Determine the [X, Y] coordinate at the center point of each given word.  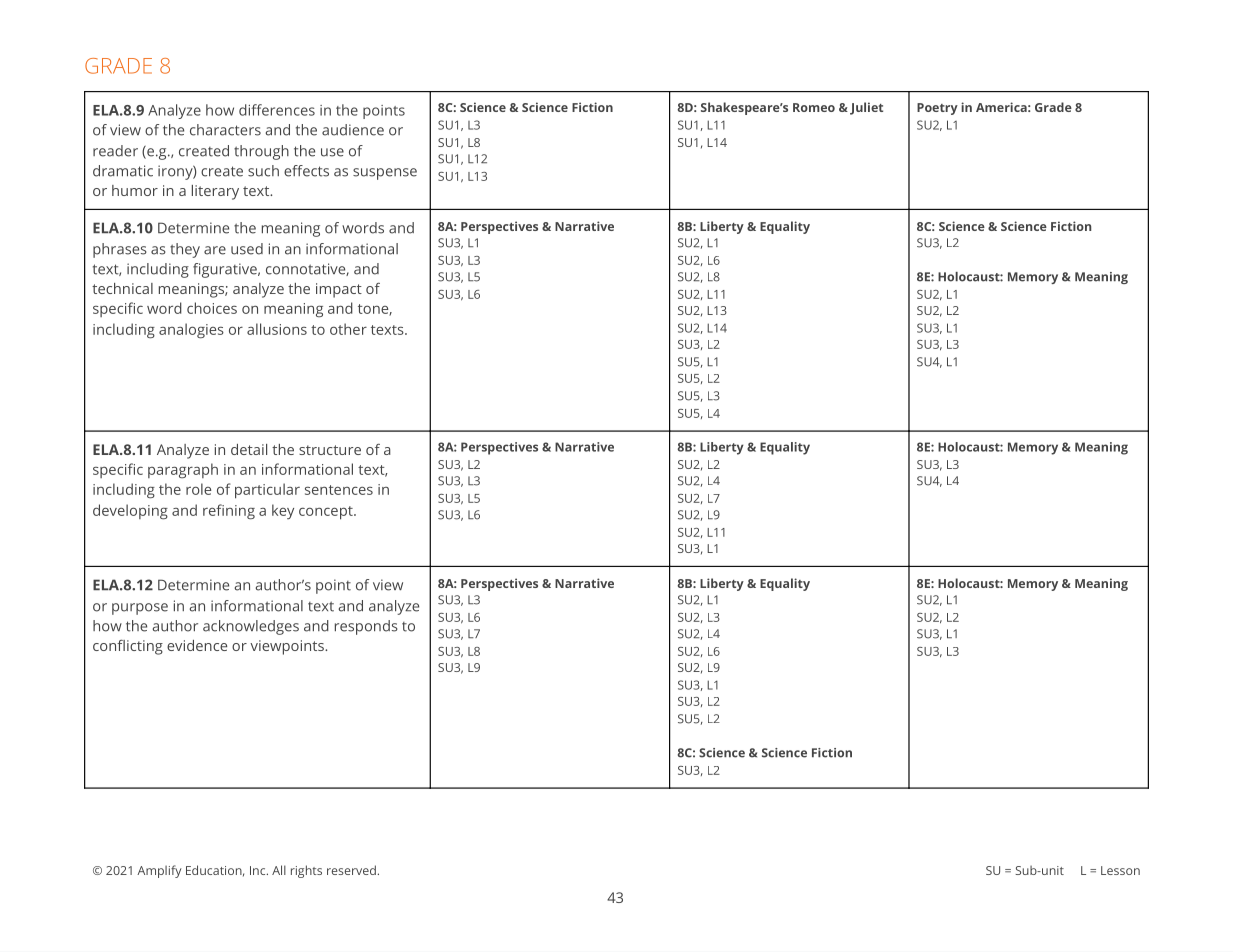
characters [225, 130]
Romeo [814, 107]
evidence [197, 645]
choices [212, 308]
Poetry [937, 109]
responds [366, 627]
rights [306, 871]
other [348, 329]
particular [267, 491]
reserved [351, 870]
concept [327, 513]
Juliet [866, 108]
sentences [339, 490]
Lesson [1120, 870]
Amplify [159, 871]
